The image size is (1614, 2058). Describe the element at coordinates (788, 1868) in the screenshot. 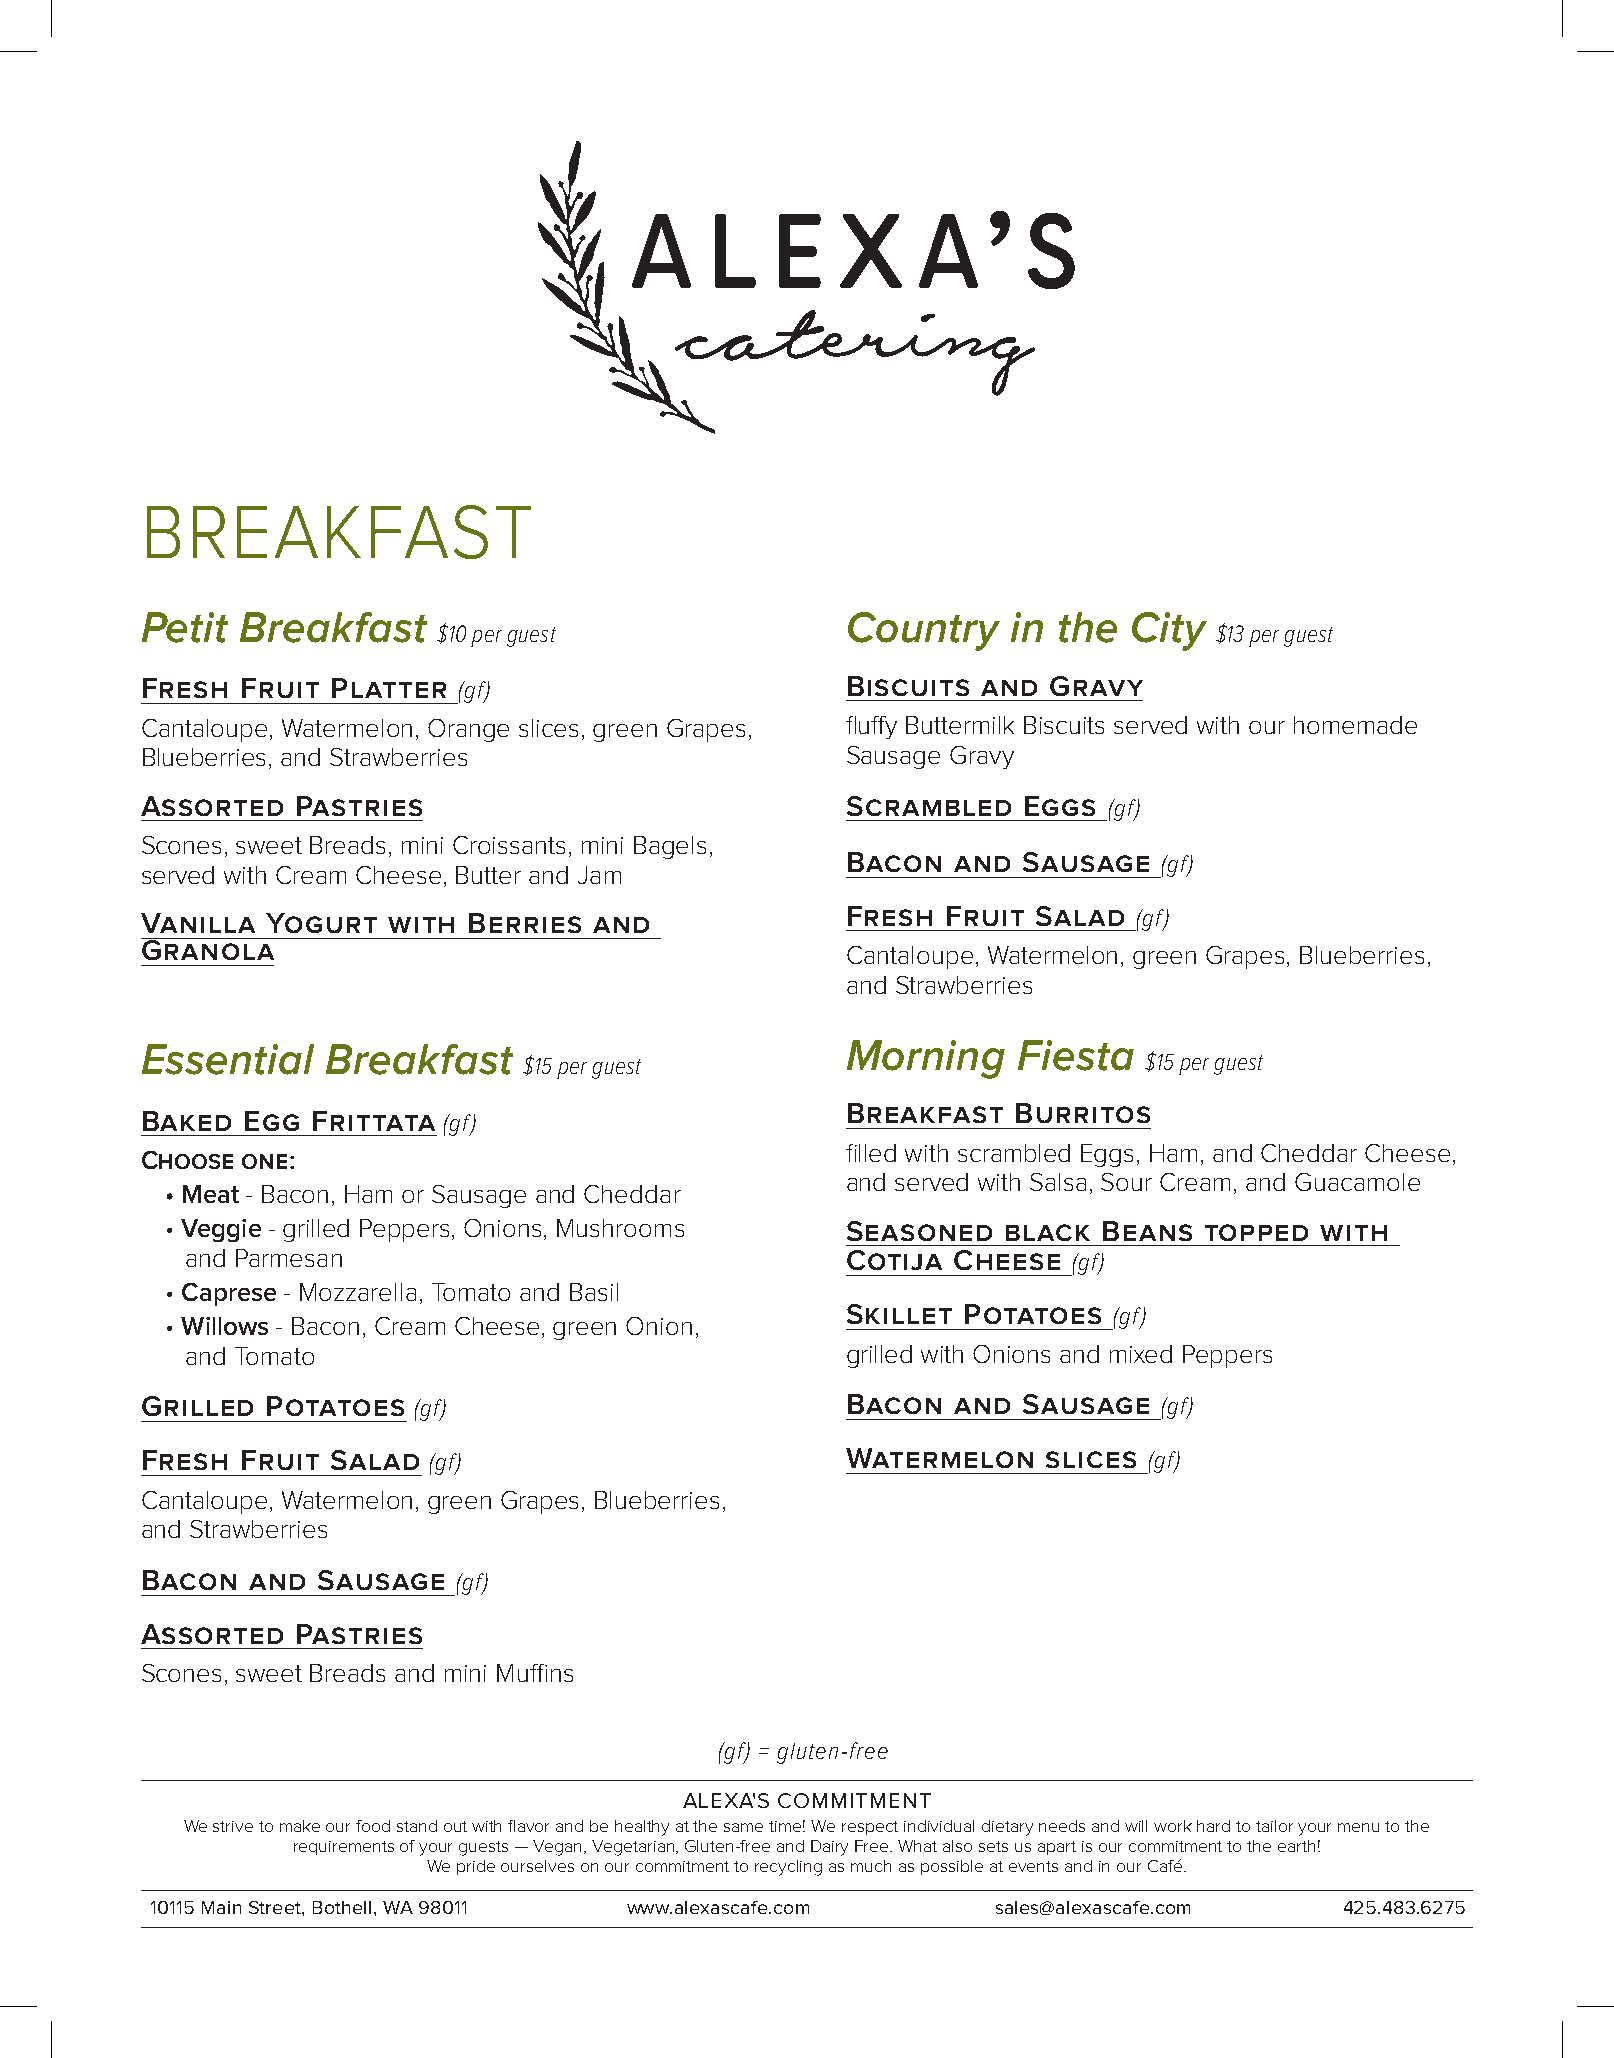

I see `recycling` at that location.
